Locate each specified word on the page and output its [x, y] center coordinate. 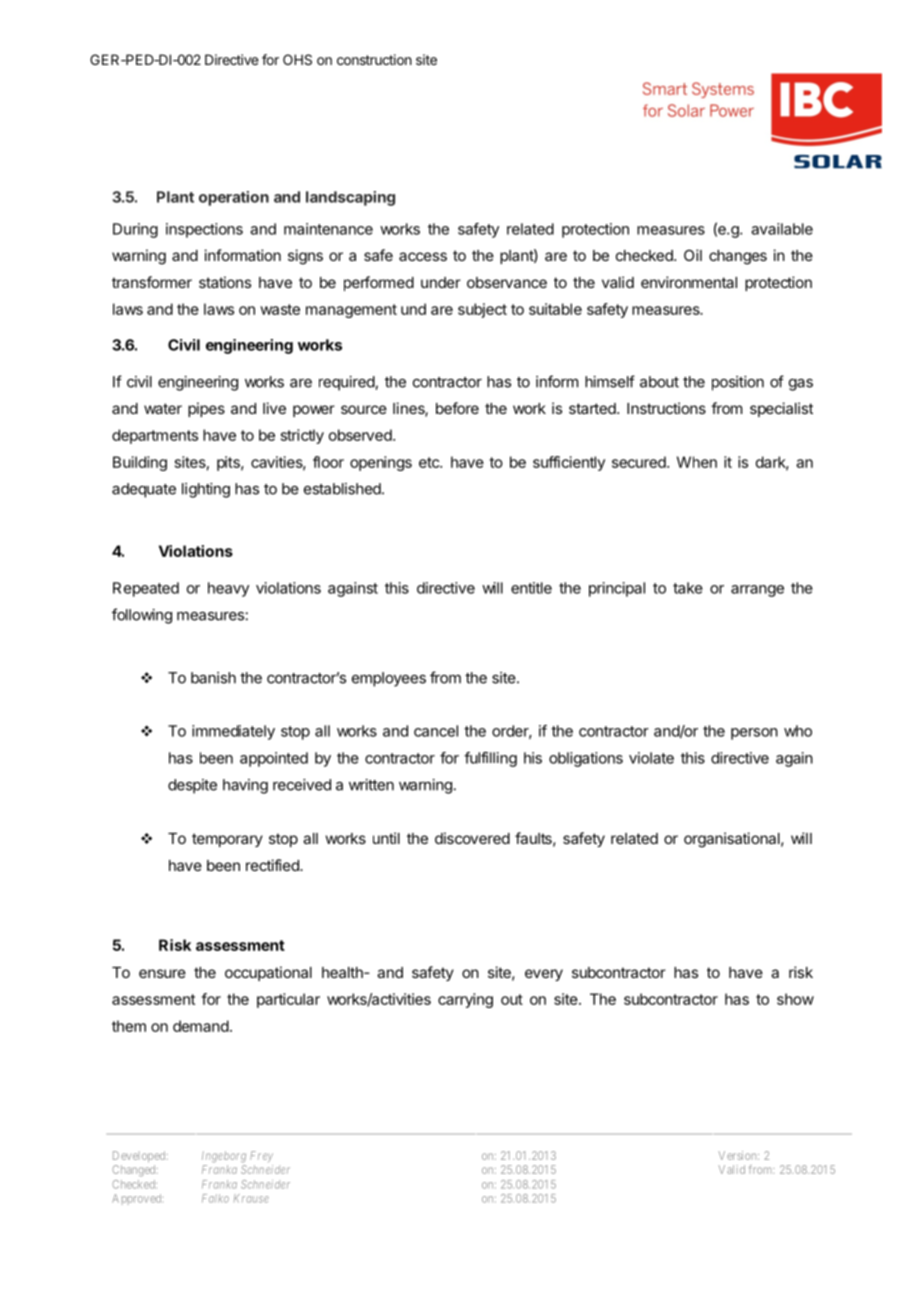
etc [430, 462]
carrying [465, 1000]
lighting [206, 490]
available [782, 229]
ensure [162, 973]
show [795, 999]
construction [374, 59]
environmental [689, 282]
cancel [436, 731]
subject [482, 310]
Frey [261, 1156]
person [754, 734]
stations [225, 282]
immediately [233, 732]
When [697, 462]
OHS [297, 59]
